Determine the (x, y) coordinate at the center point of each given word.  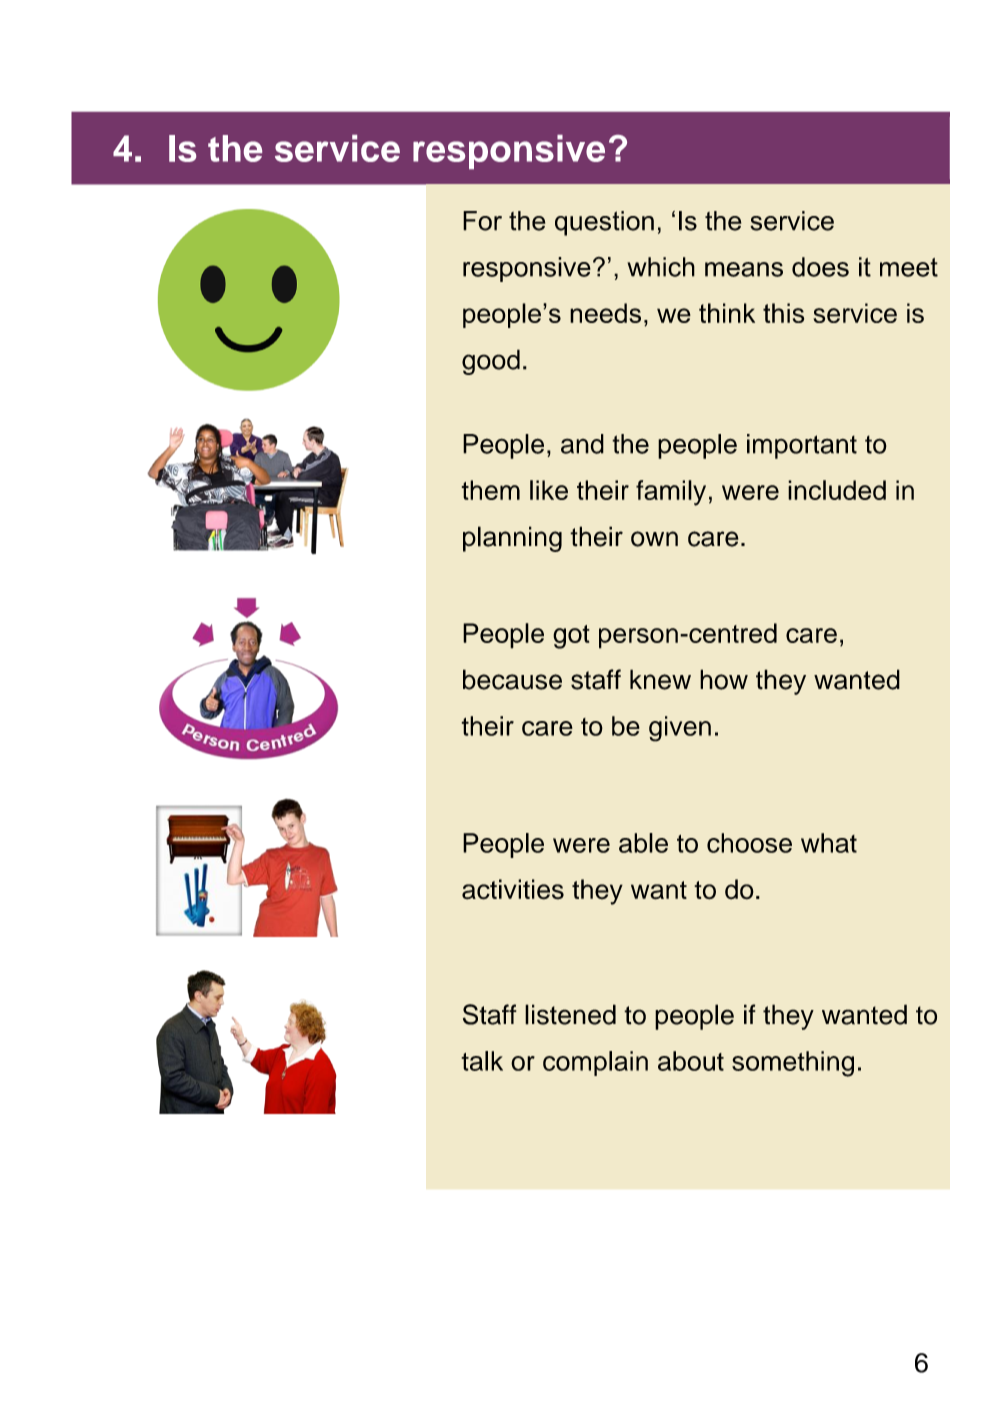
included (837, 490)
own (654, 539)
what (829, 843)
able (643, 843)
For (482, 221)
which (661, 267)
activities (513, 889)
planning (512, 539)
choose (749, 843)
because (512, 679)
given (680, 729)
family (671, 493)
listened (570, 1014)
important (802, 446)
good (491, 362)
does (820, 267)
